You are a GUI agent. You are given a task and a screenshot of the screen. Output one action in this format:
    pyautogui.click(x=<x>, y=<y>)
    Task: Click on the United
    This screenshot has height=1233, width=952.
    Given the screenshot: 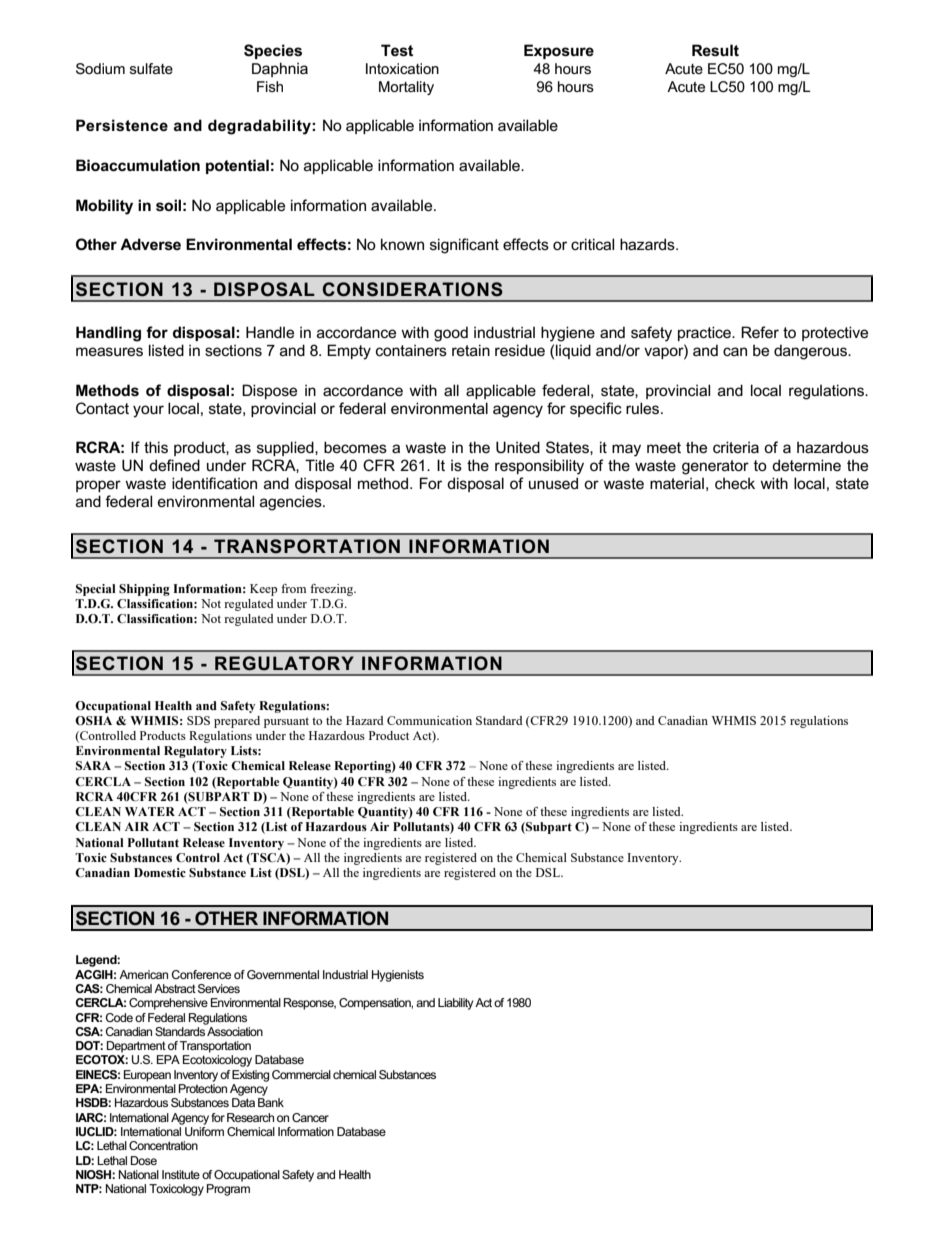 What is the action you would take?
    pyautogui.click(x=518, y=447)
